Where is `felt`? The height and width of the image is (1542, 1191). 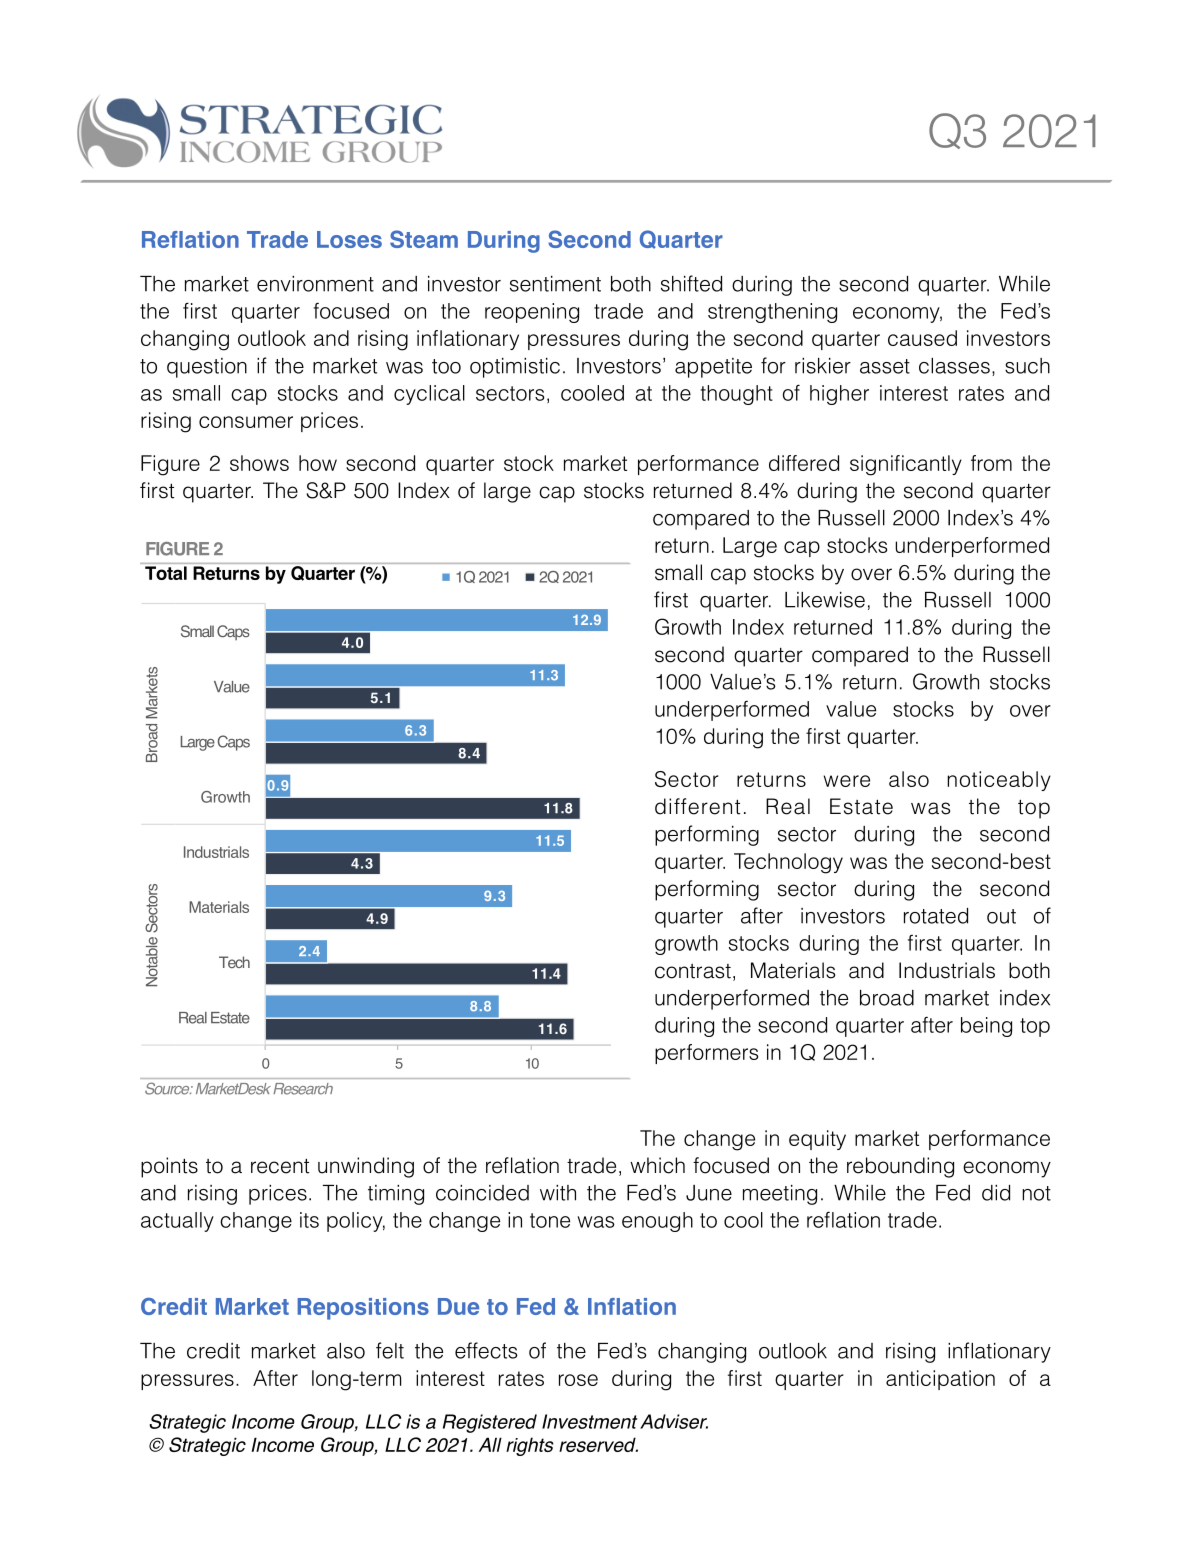
felt is located at coordinates (390, 1350).
